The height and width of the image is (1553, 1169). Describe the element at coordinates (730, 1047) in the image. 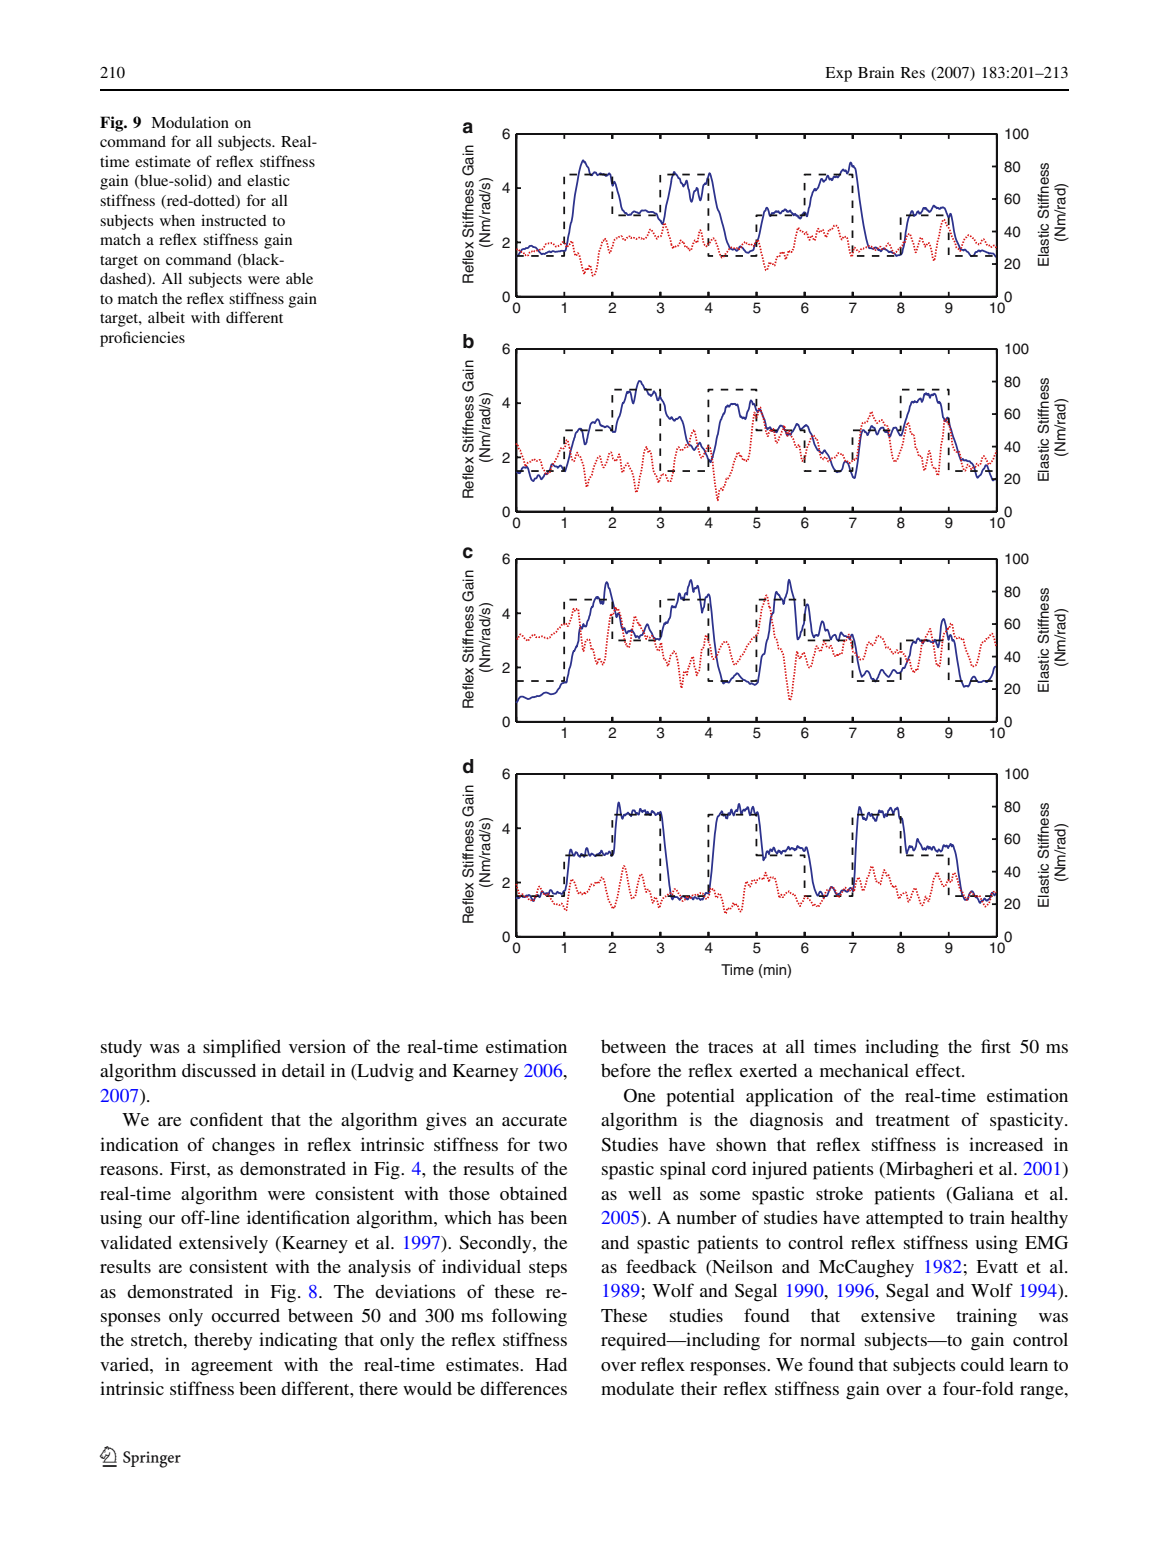

I see `traces` at that location.
